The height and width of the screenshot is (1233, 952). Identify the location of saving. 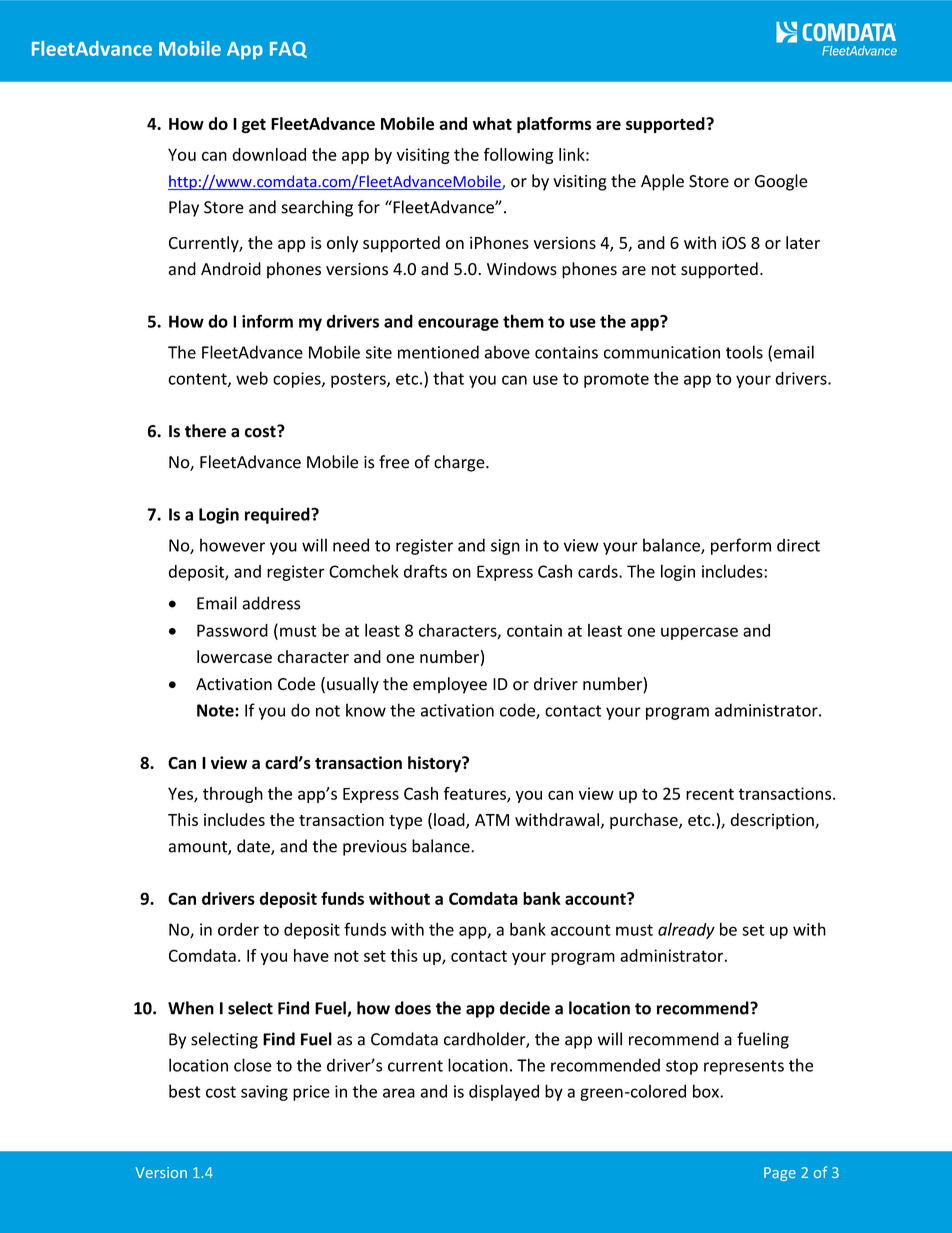
(264, 1093).
